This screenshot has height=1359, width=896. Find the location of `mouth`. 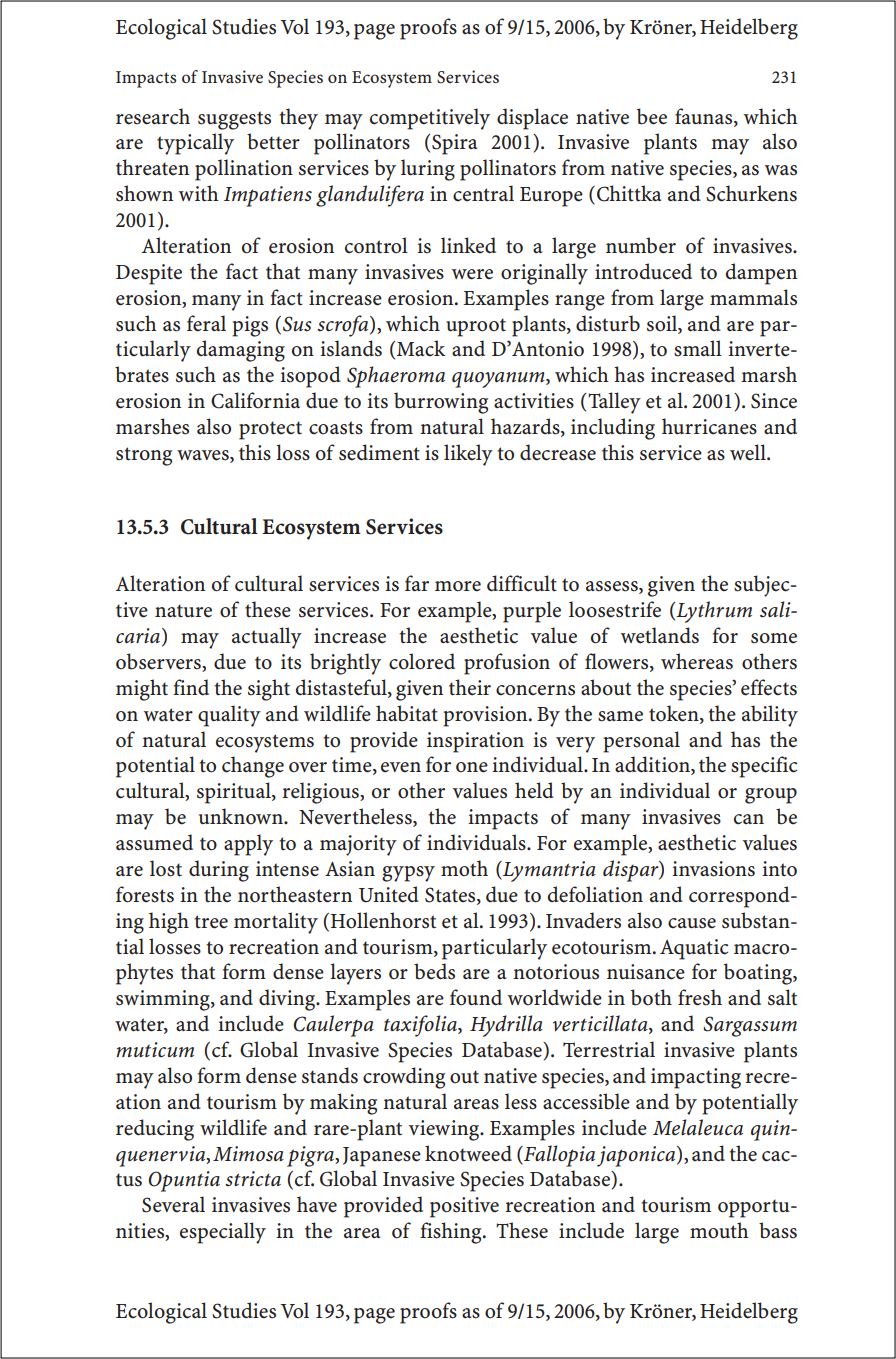

mouth is located at coordinates (719, 1230).
